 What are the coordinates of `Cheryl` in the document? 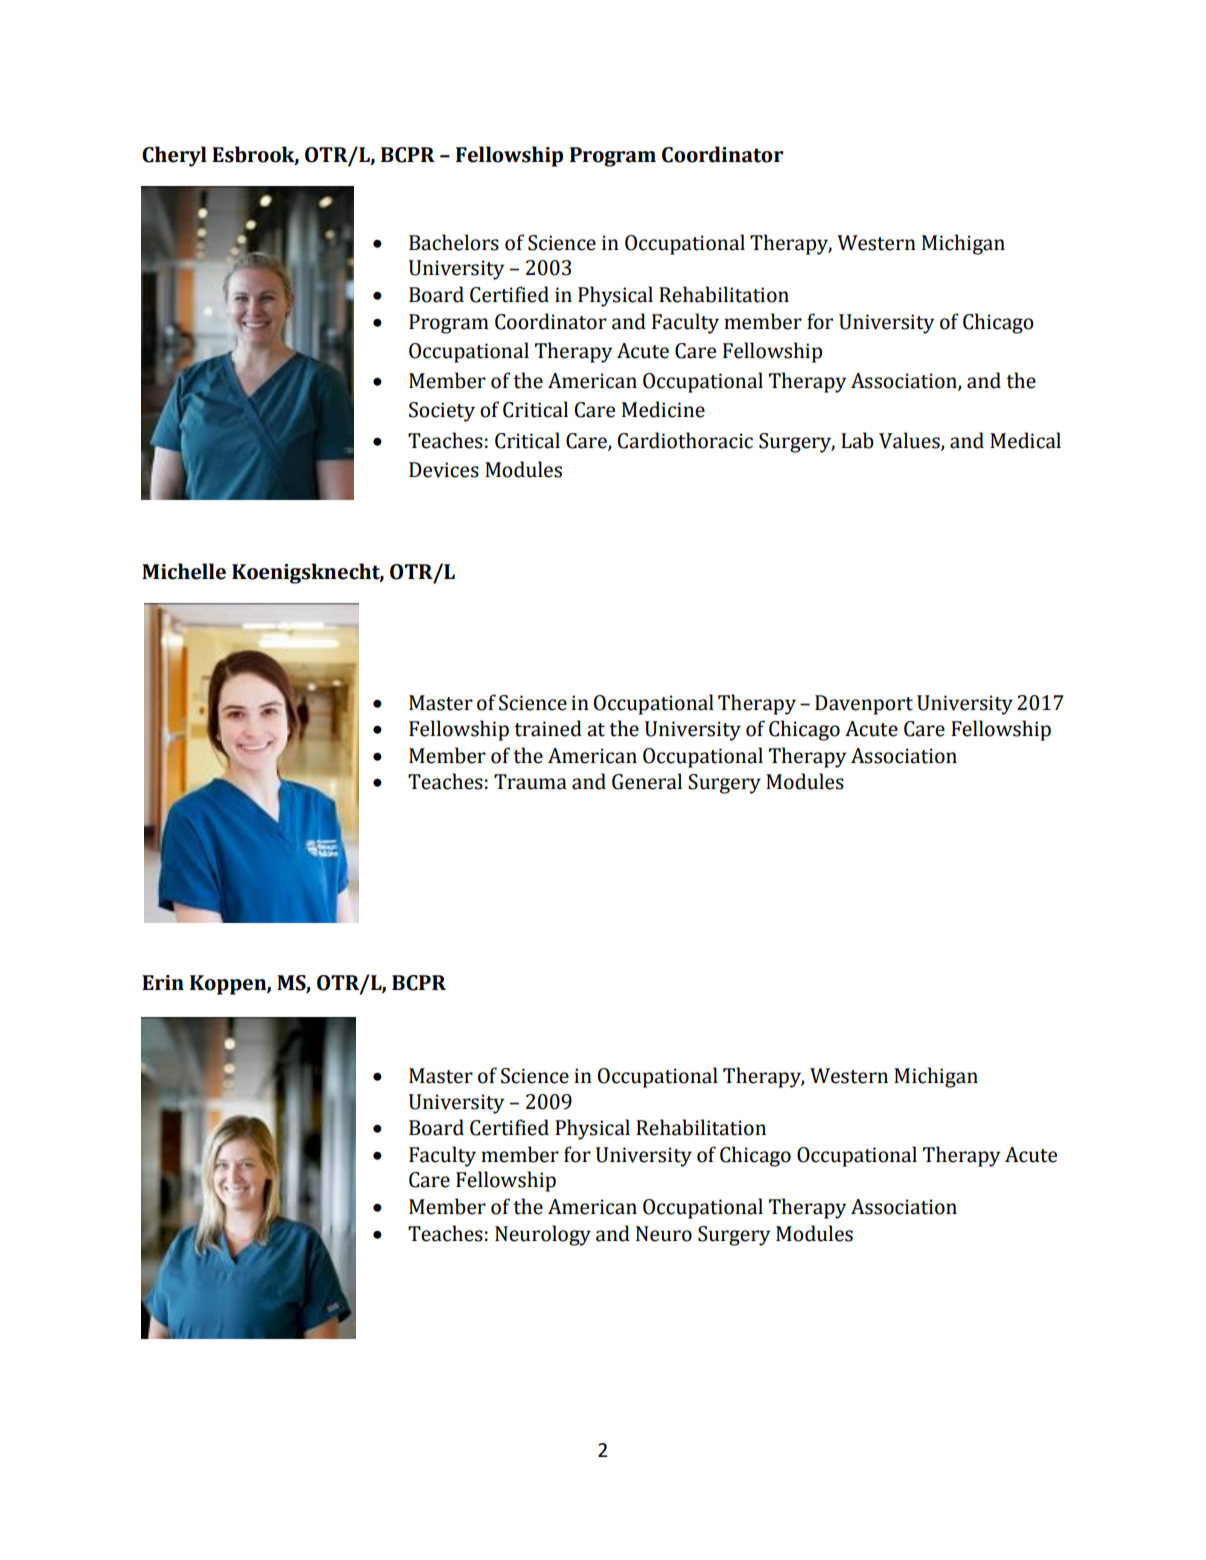 It's located at (174, 156).
